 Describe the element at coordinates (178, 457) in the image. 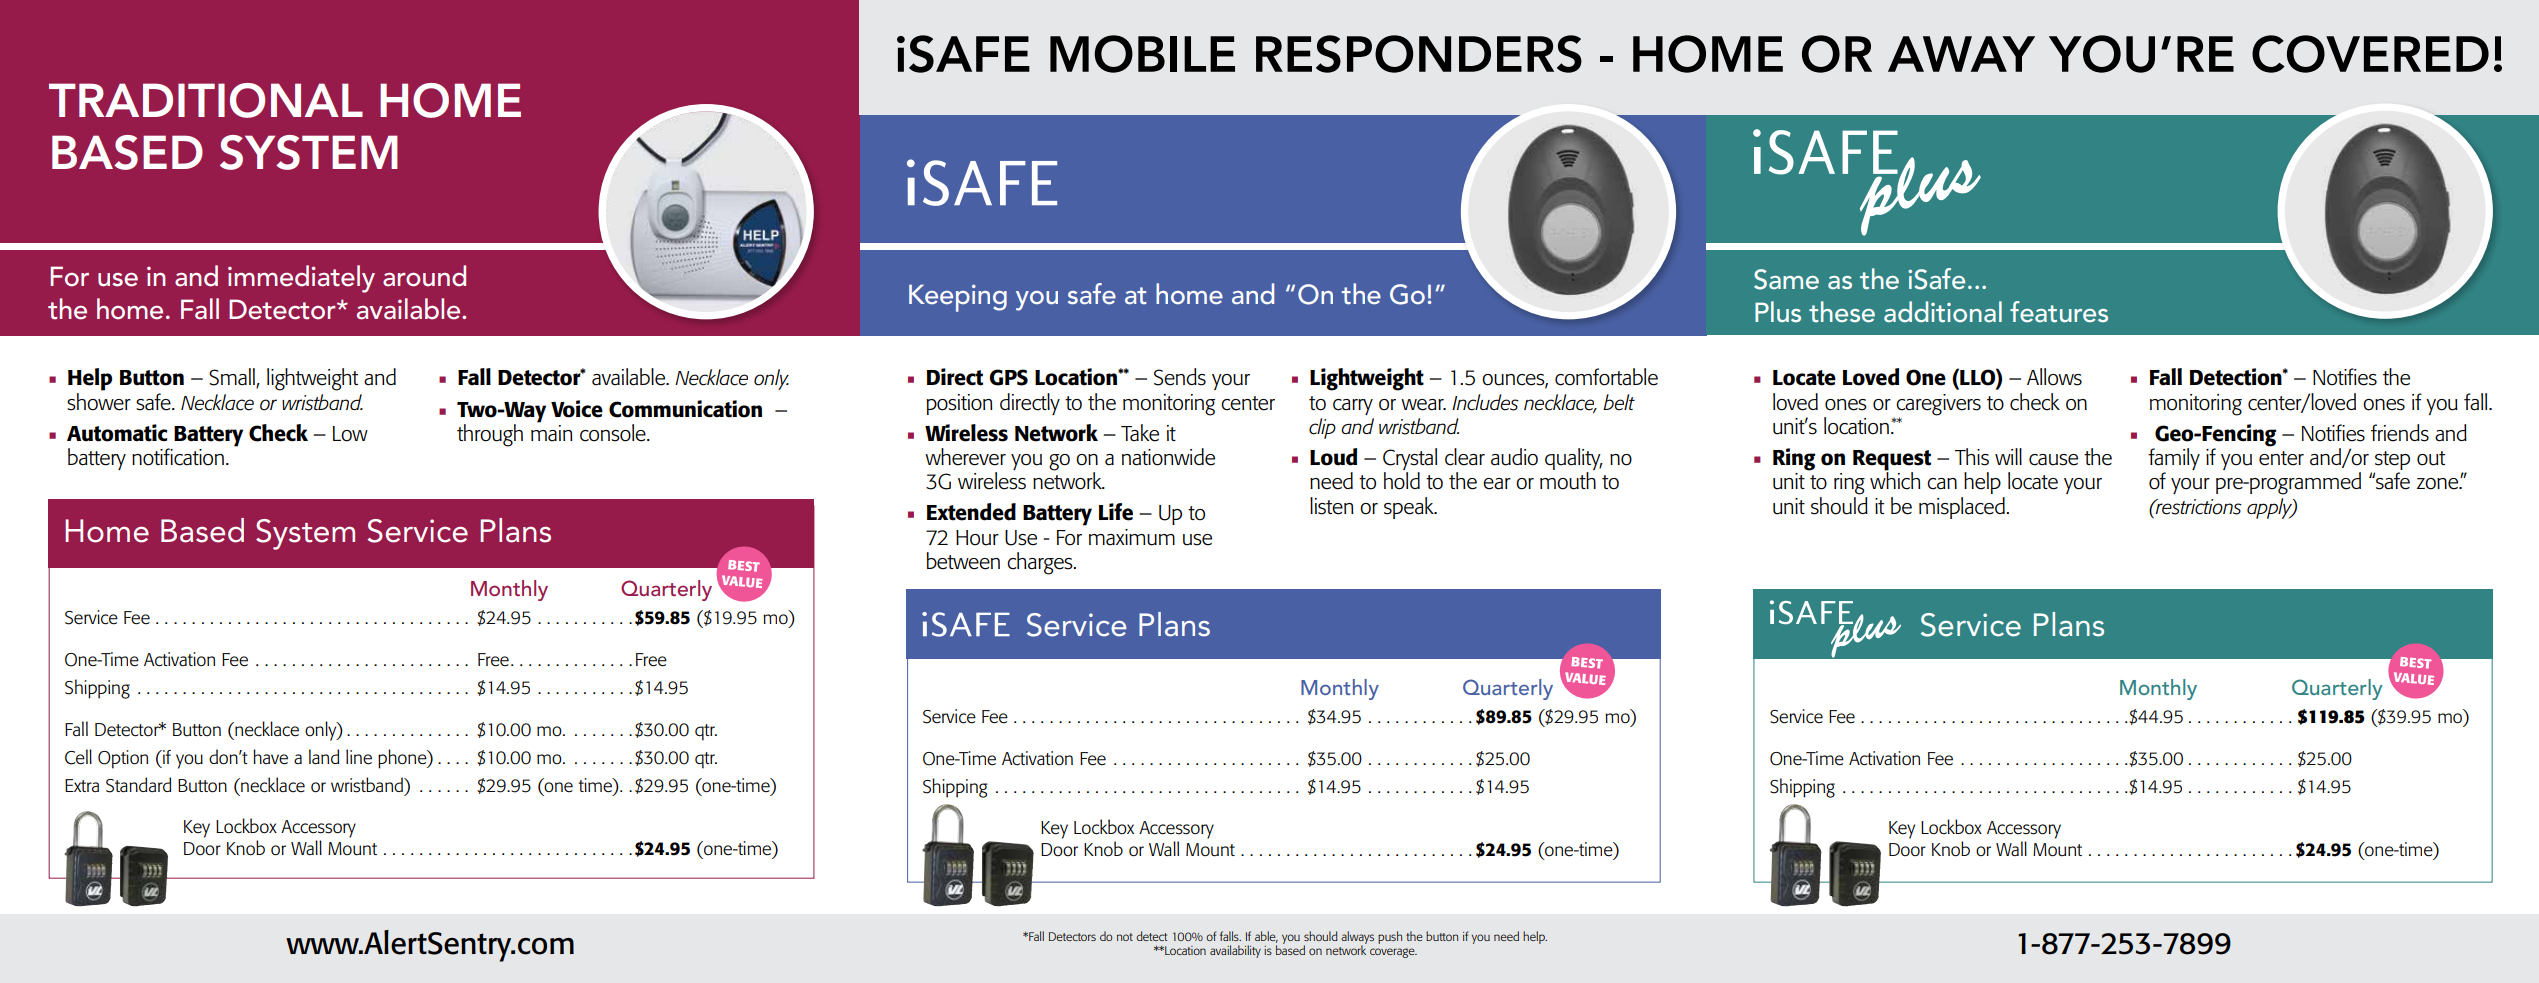

I see `notification` at that location.
